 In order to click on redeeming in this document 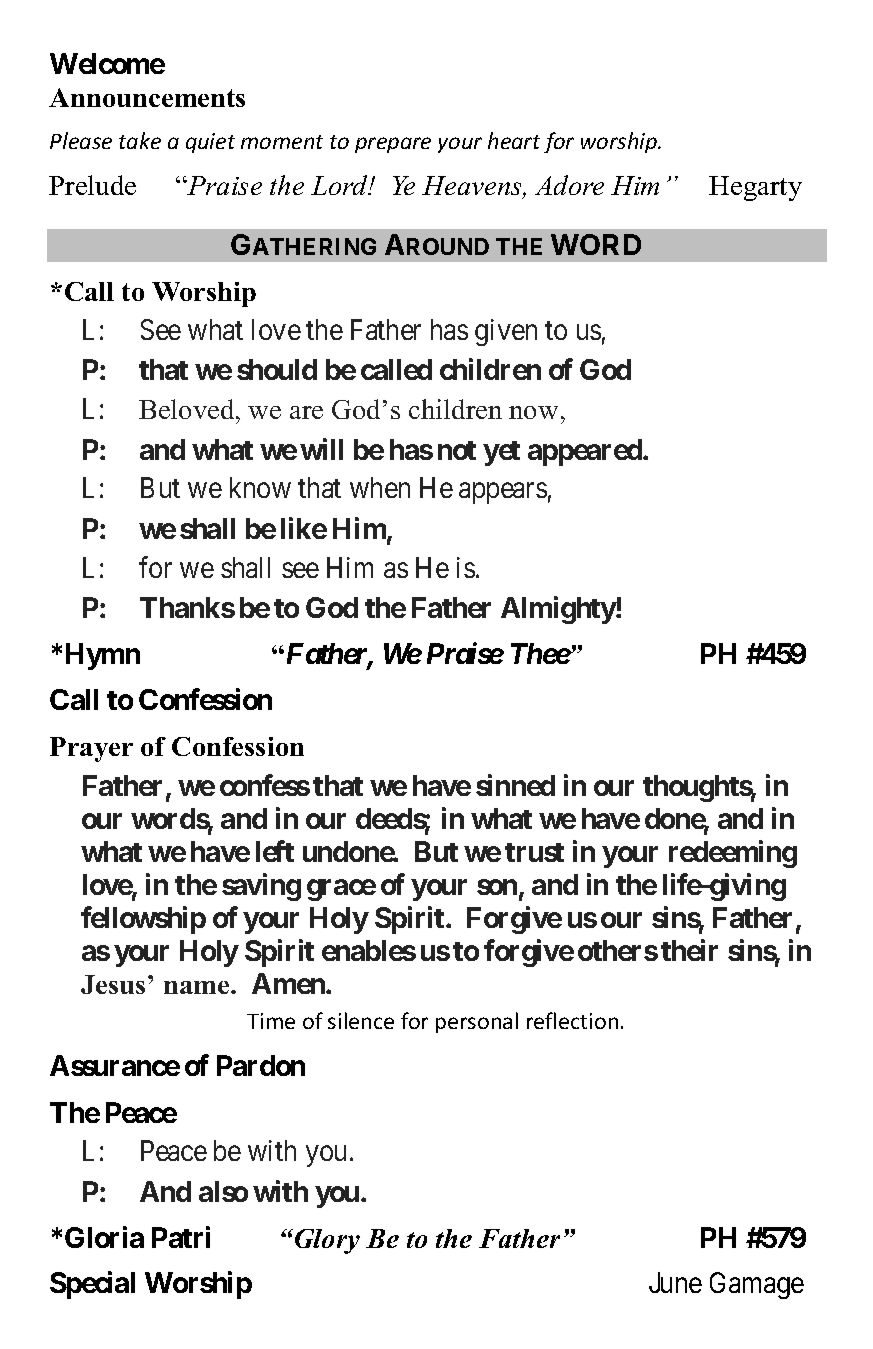, I will do `click(733, 854)`.
